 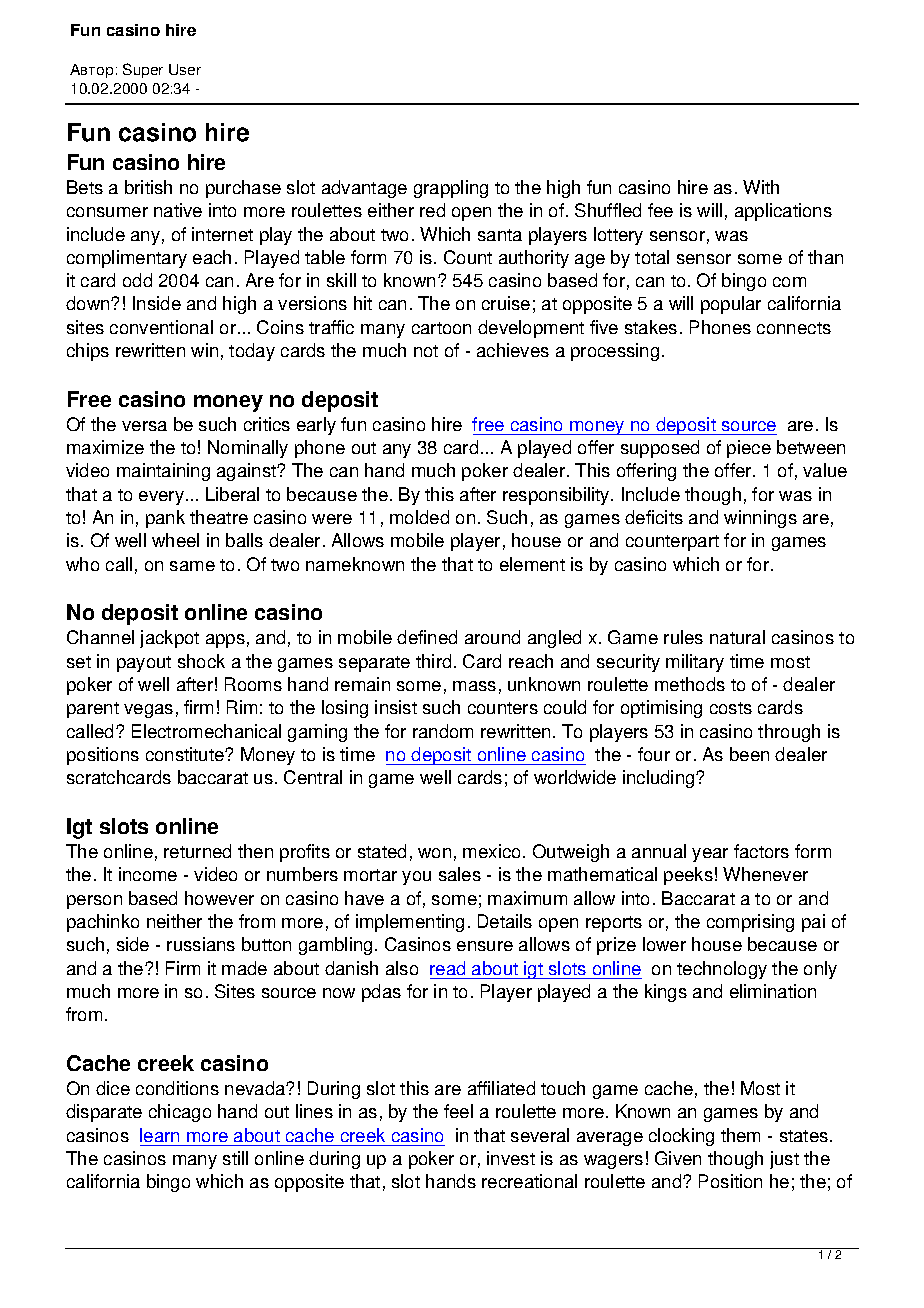 What do you see at coordinates (451, 189) in the document?
I see `grappling` at bounding box center [451, 189].
